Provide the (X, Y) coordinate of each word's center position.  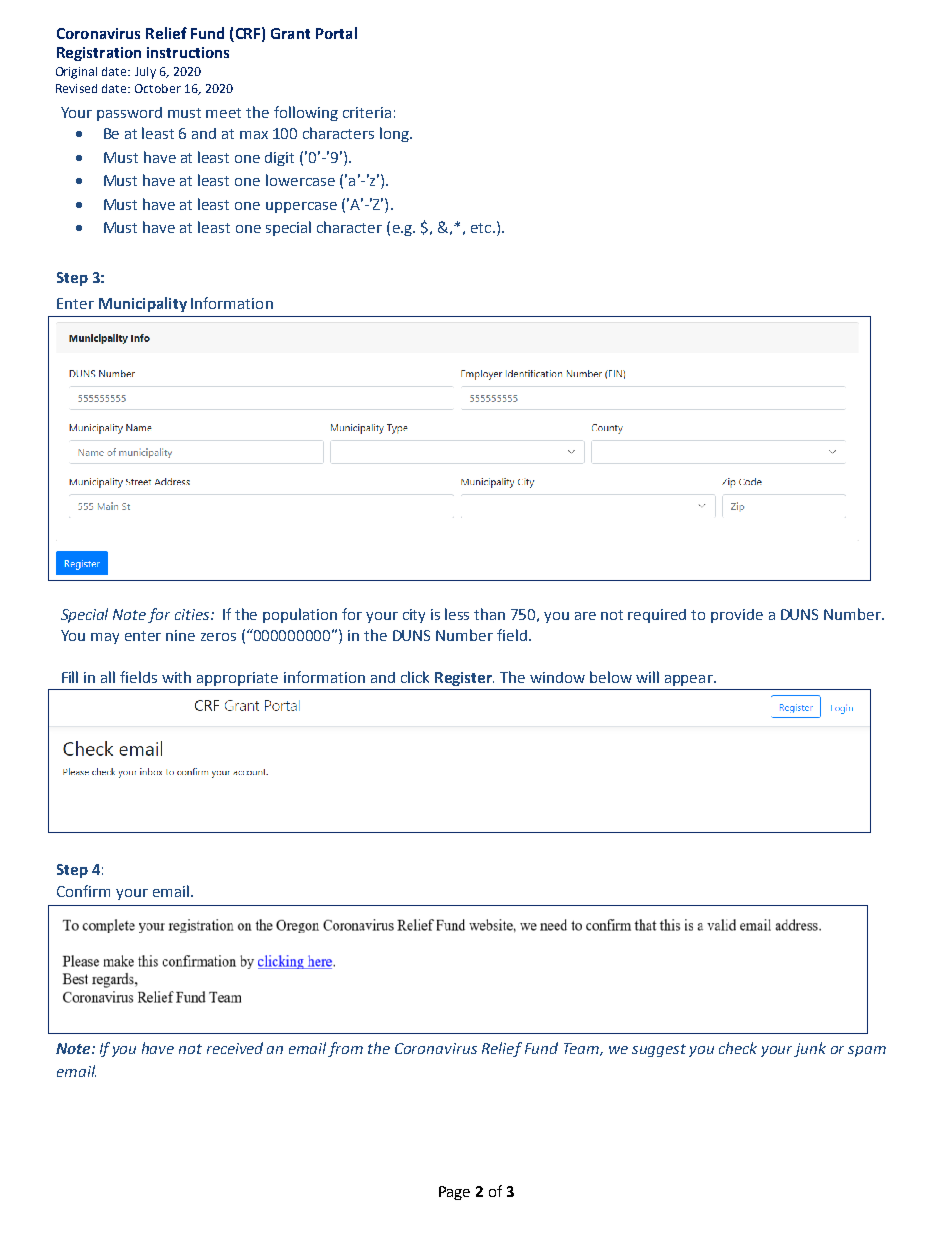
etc (481, 228)
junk (810, 1049)
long (395, 134)
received (235, 1048)
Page (454, 1193)
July (145, 73)
